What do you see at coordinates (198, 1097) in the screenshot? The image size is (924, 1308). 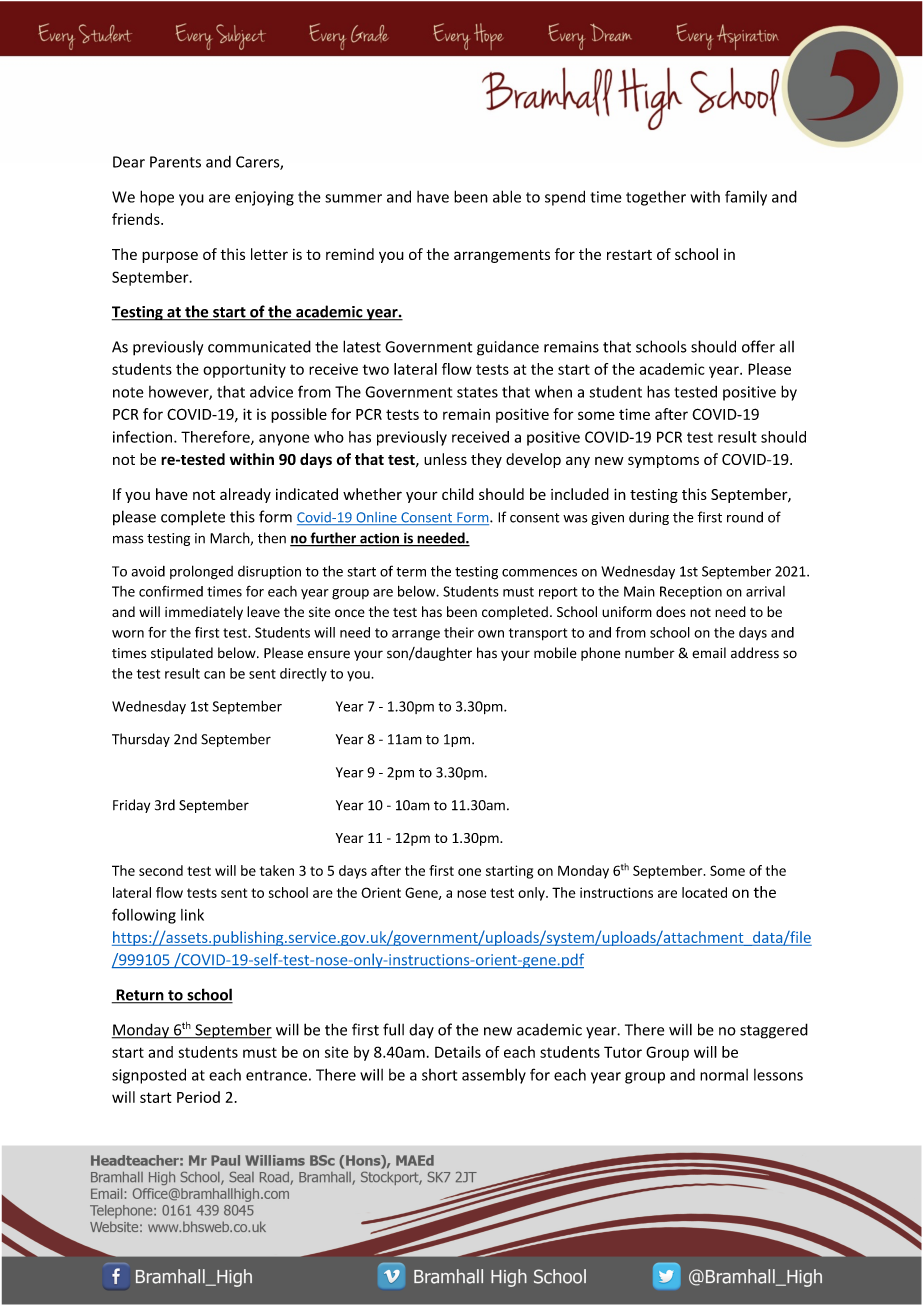 I see `Period` at bounding box center [198, 1097].
